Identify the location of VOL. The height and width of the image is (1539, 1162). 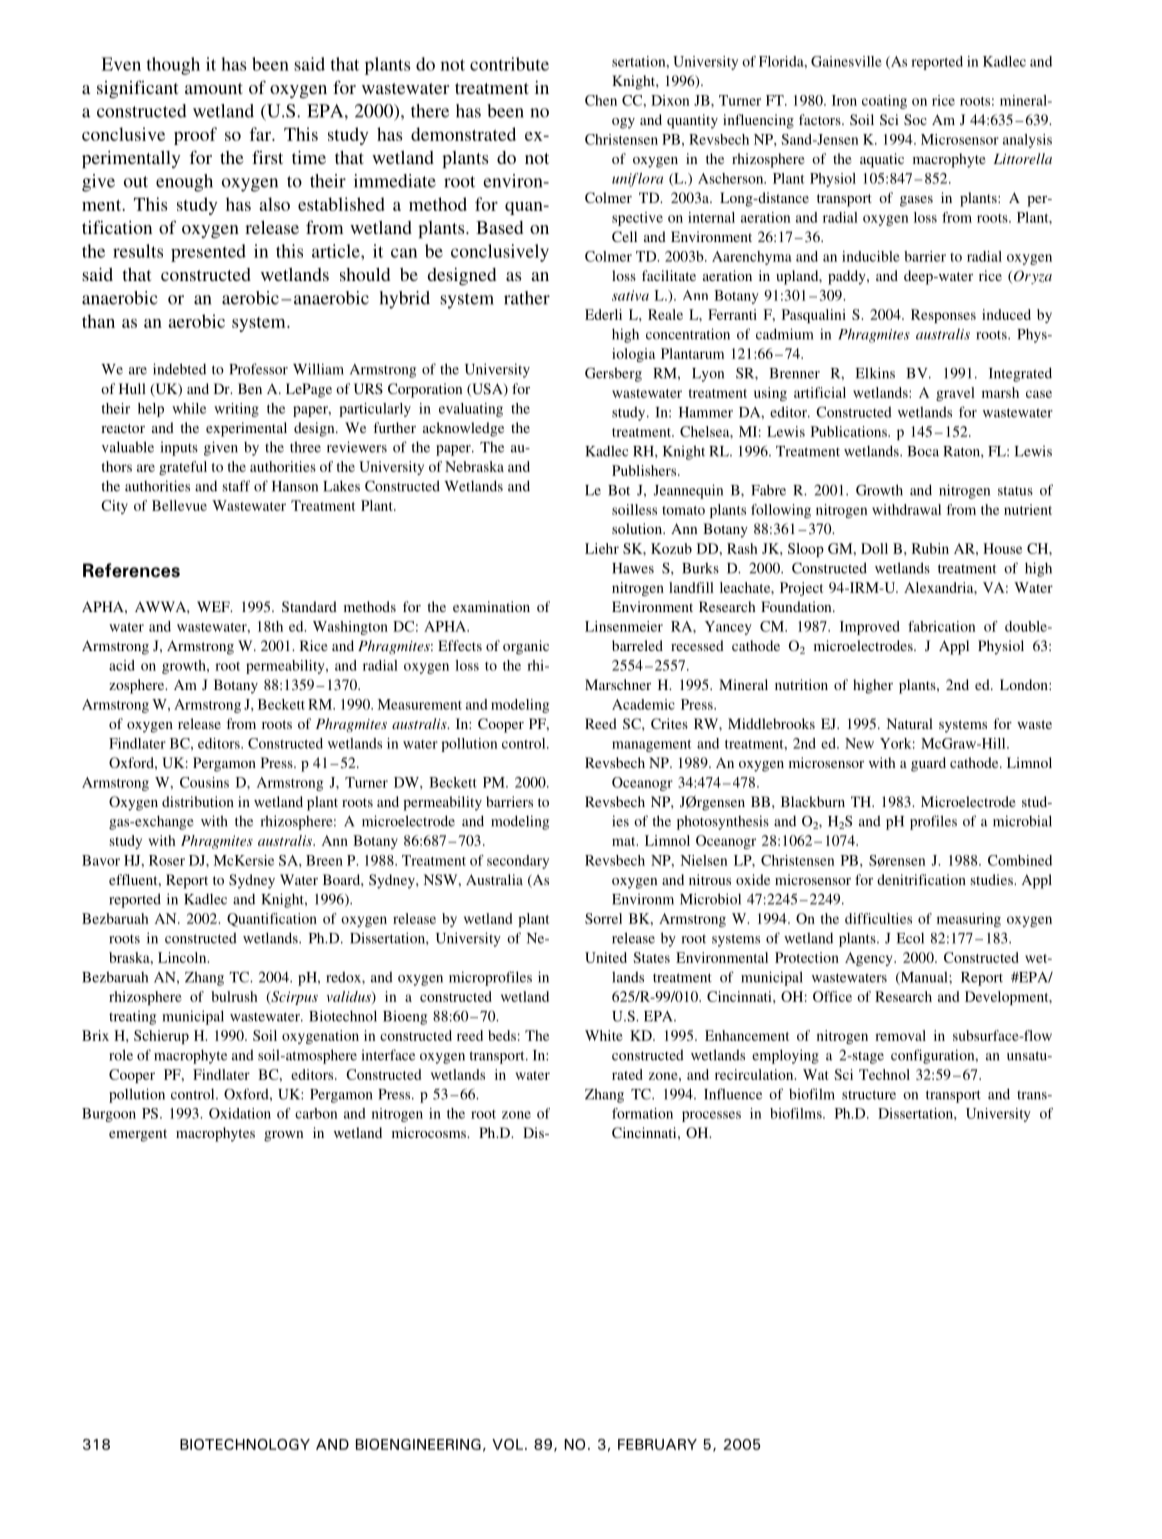
(507, 1444).
